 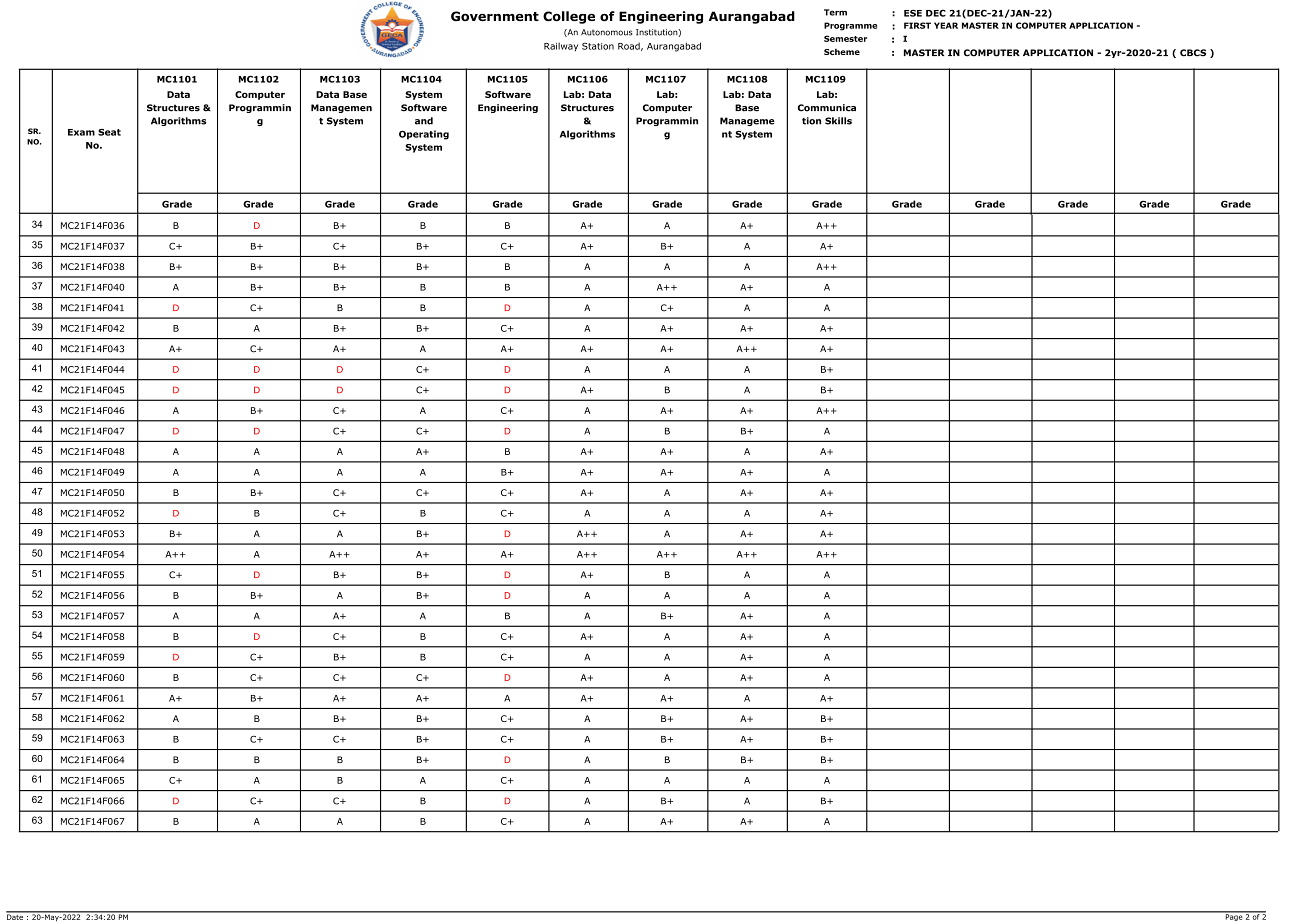 I want to click on Operating, so click(x=424, y=135).
